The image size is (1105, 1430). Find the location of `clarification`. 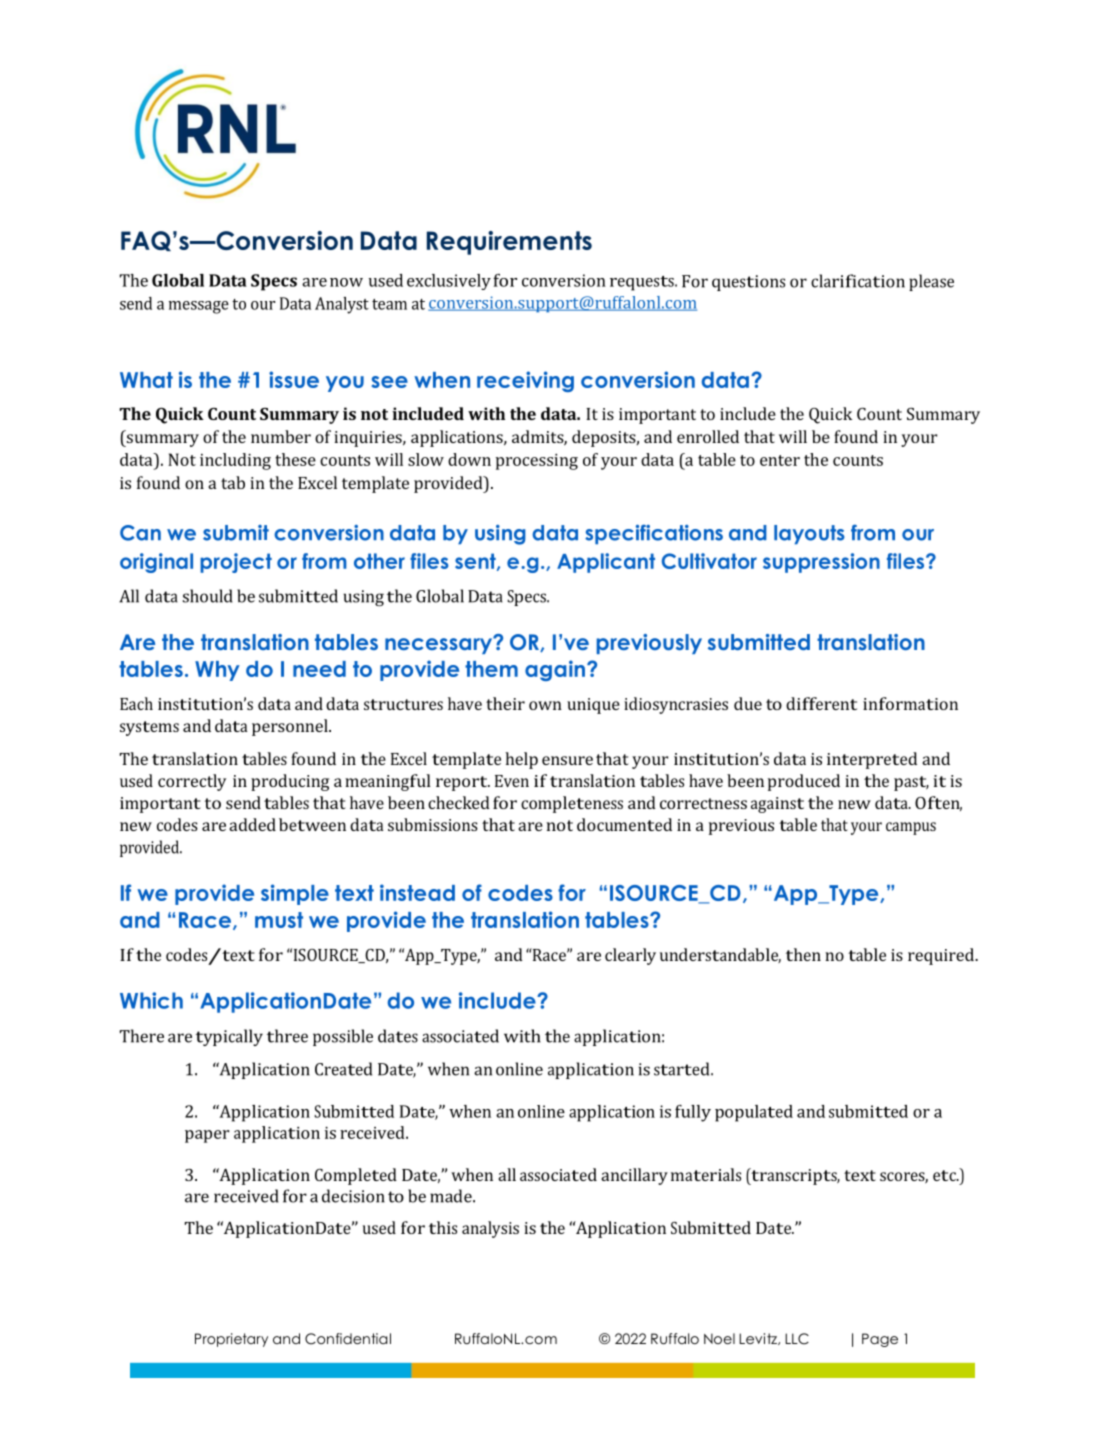

clarification is located at coordinates (858, 281).
